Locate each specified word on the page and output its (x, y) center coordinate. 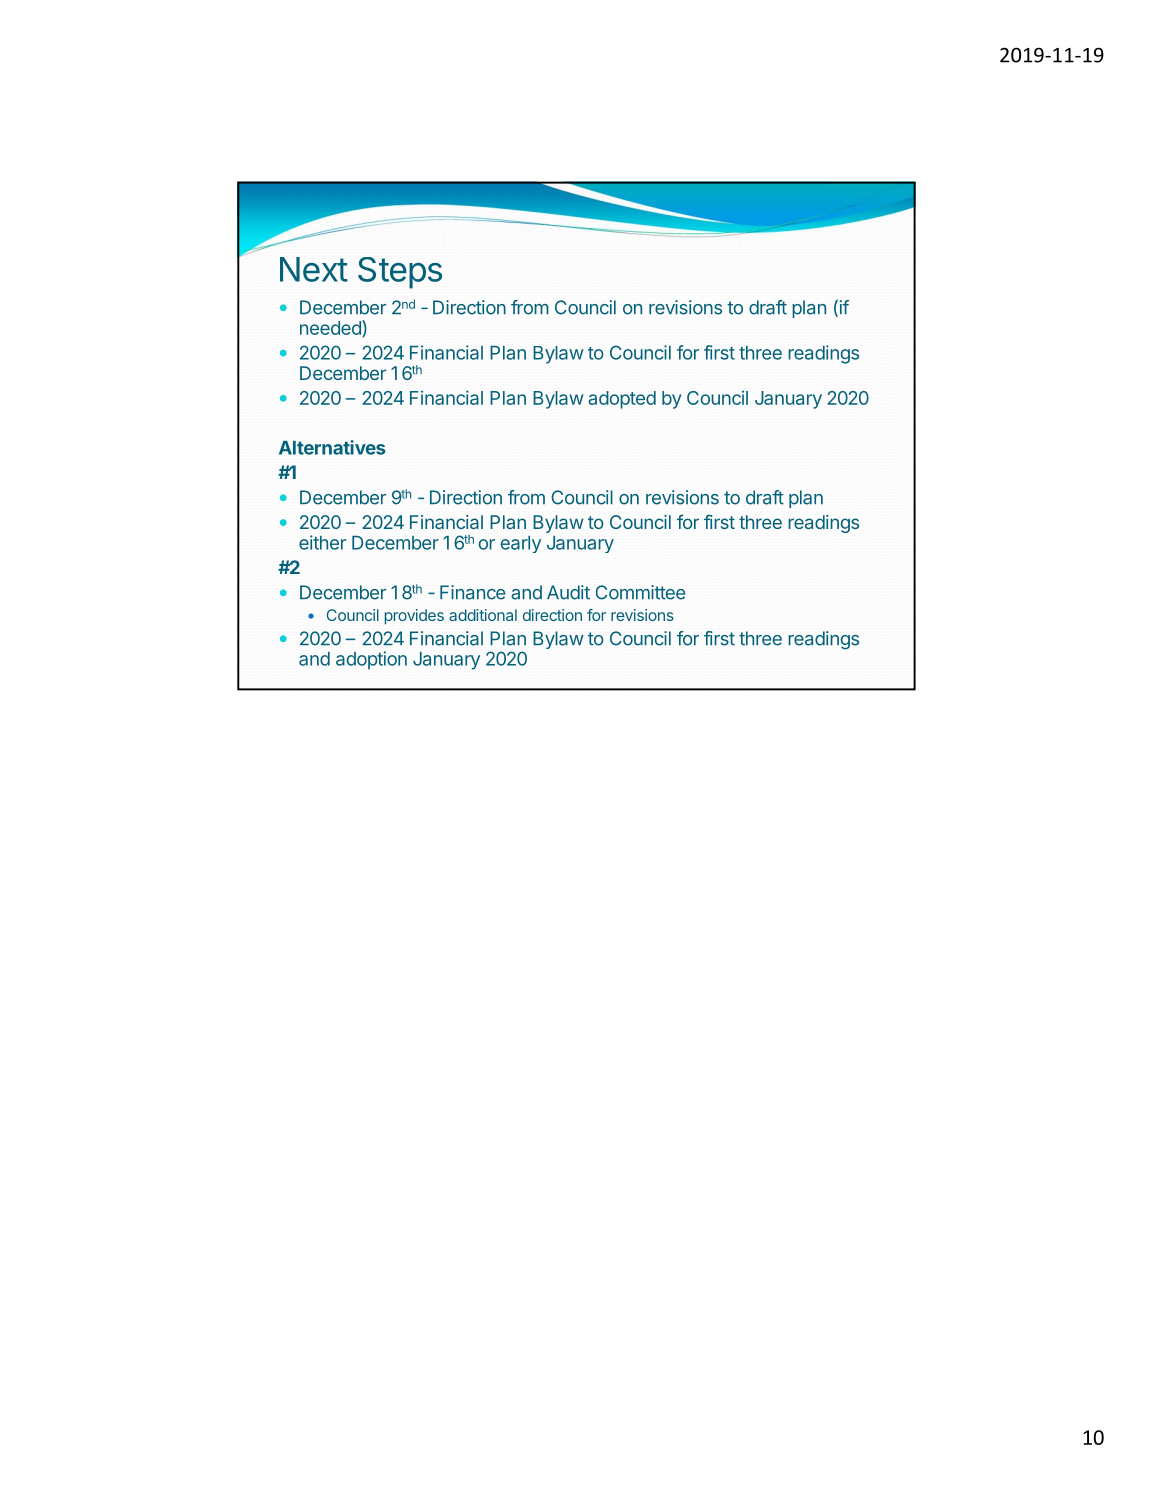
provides (414, 616)
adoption (371, 660)
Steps (400, 273)
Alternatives (332, 447)
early (520, 544)
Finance (472, 592)
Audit (568, 592)
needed (331, 327)
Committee (640, 592)
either (322, 542)
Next (314, 269)
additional (483, 615)
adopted (622, 400)
